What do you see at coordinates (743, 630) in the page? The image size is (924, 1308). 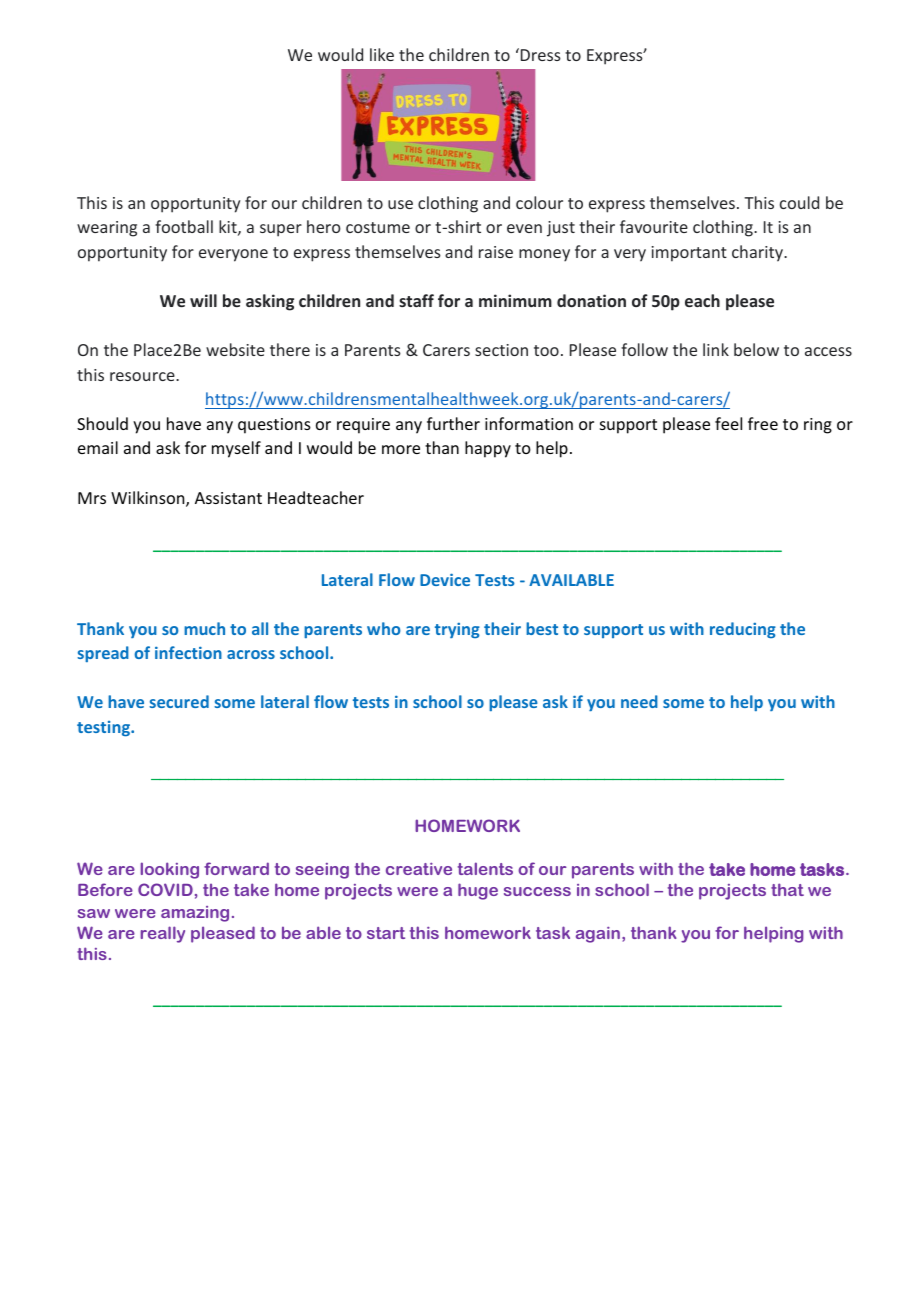 I see `reducing` at bounding box center [743, 630].
